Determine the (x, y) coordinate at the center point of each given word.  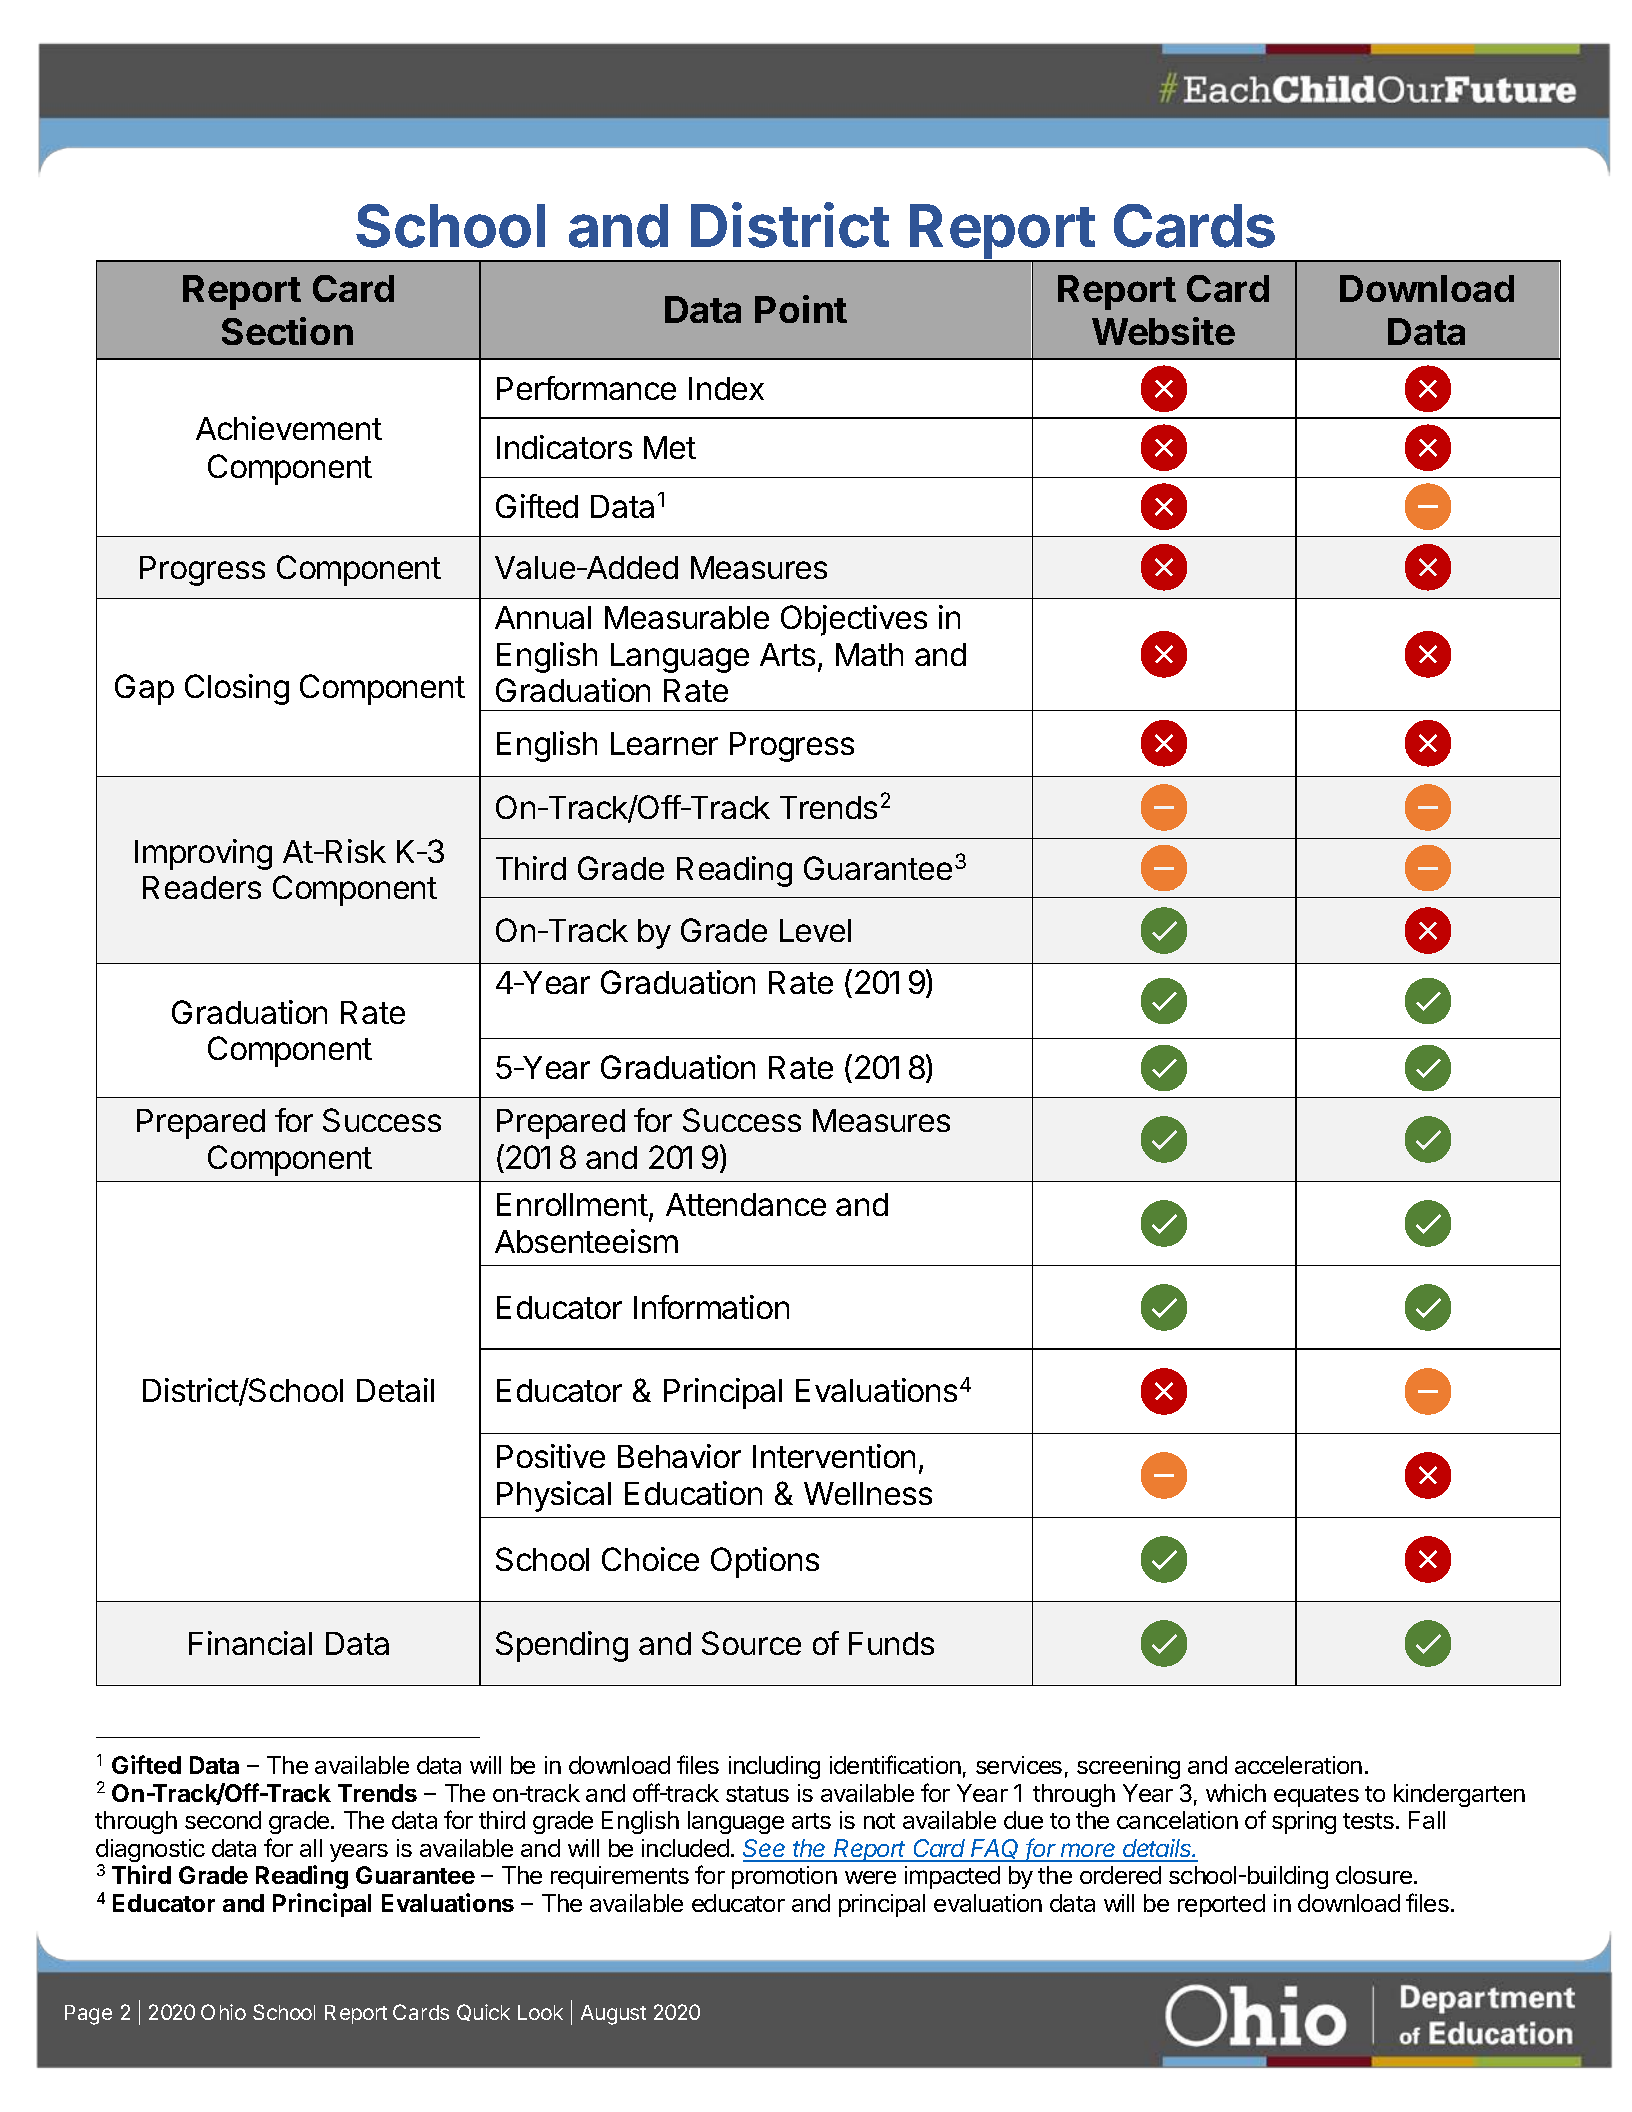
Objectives (854, 620)
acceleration (1298, 1765)
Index (726, 388)
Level (815, 930)
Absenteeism (586, 1241)
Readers (202, 887)
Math (869, 654)
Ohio (223, 2012)
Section (287, 331)
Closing (237, 689)
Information (711, 1307)
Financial (250, 1643)
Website (1163, 331)
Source (751, 1643)
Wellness (868, 1493)
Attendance (746, 1204)
